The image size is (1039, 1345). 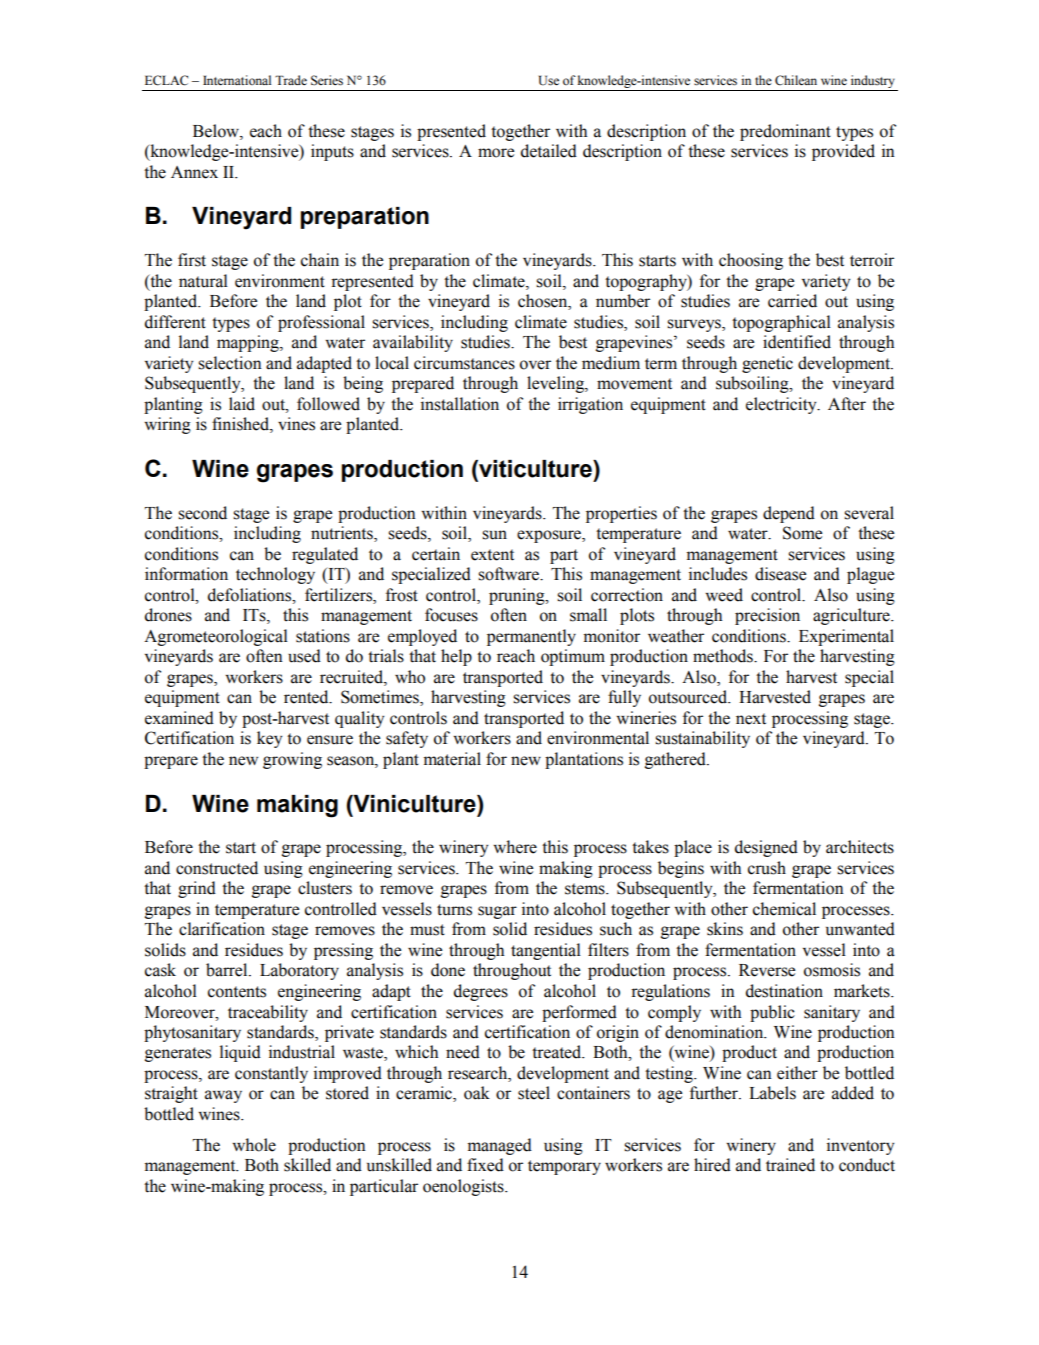 What do you see at coordinates (237, 80) in the document?
I see `International` at bounding box center [237, 80].
